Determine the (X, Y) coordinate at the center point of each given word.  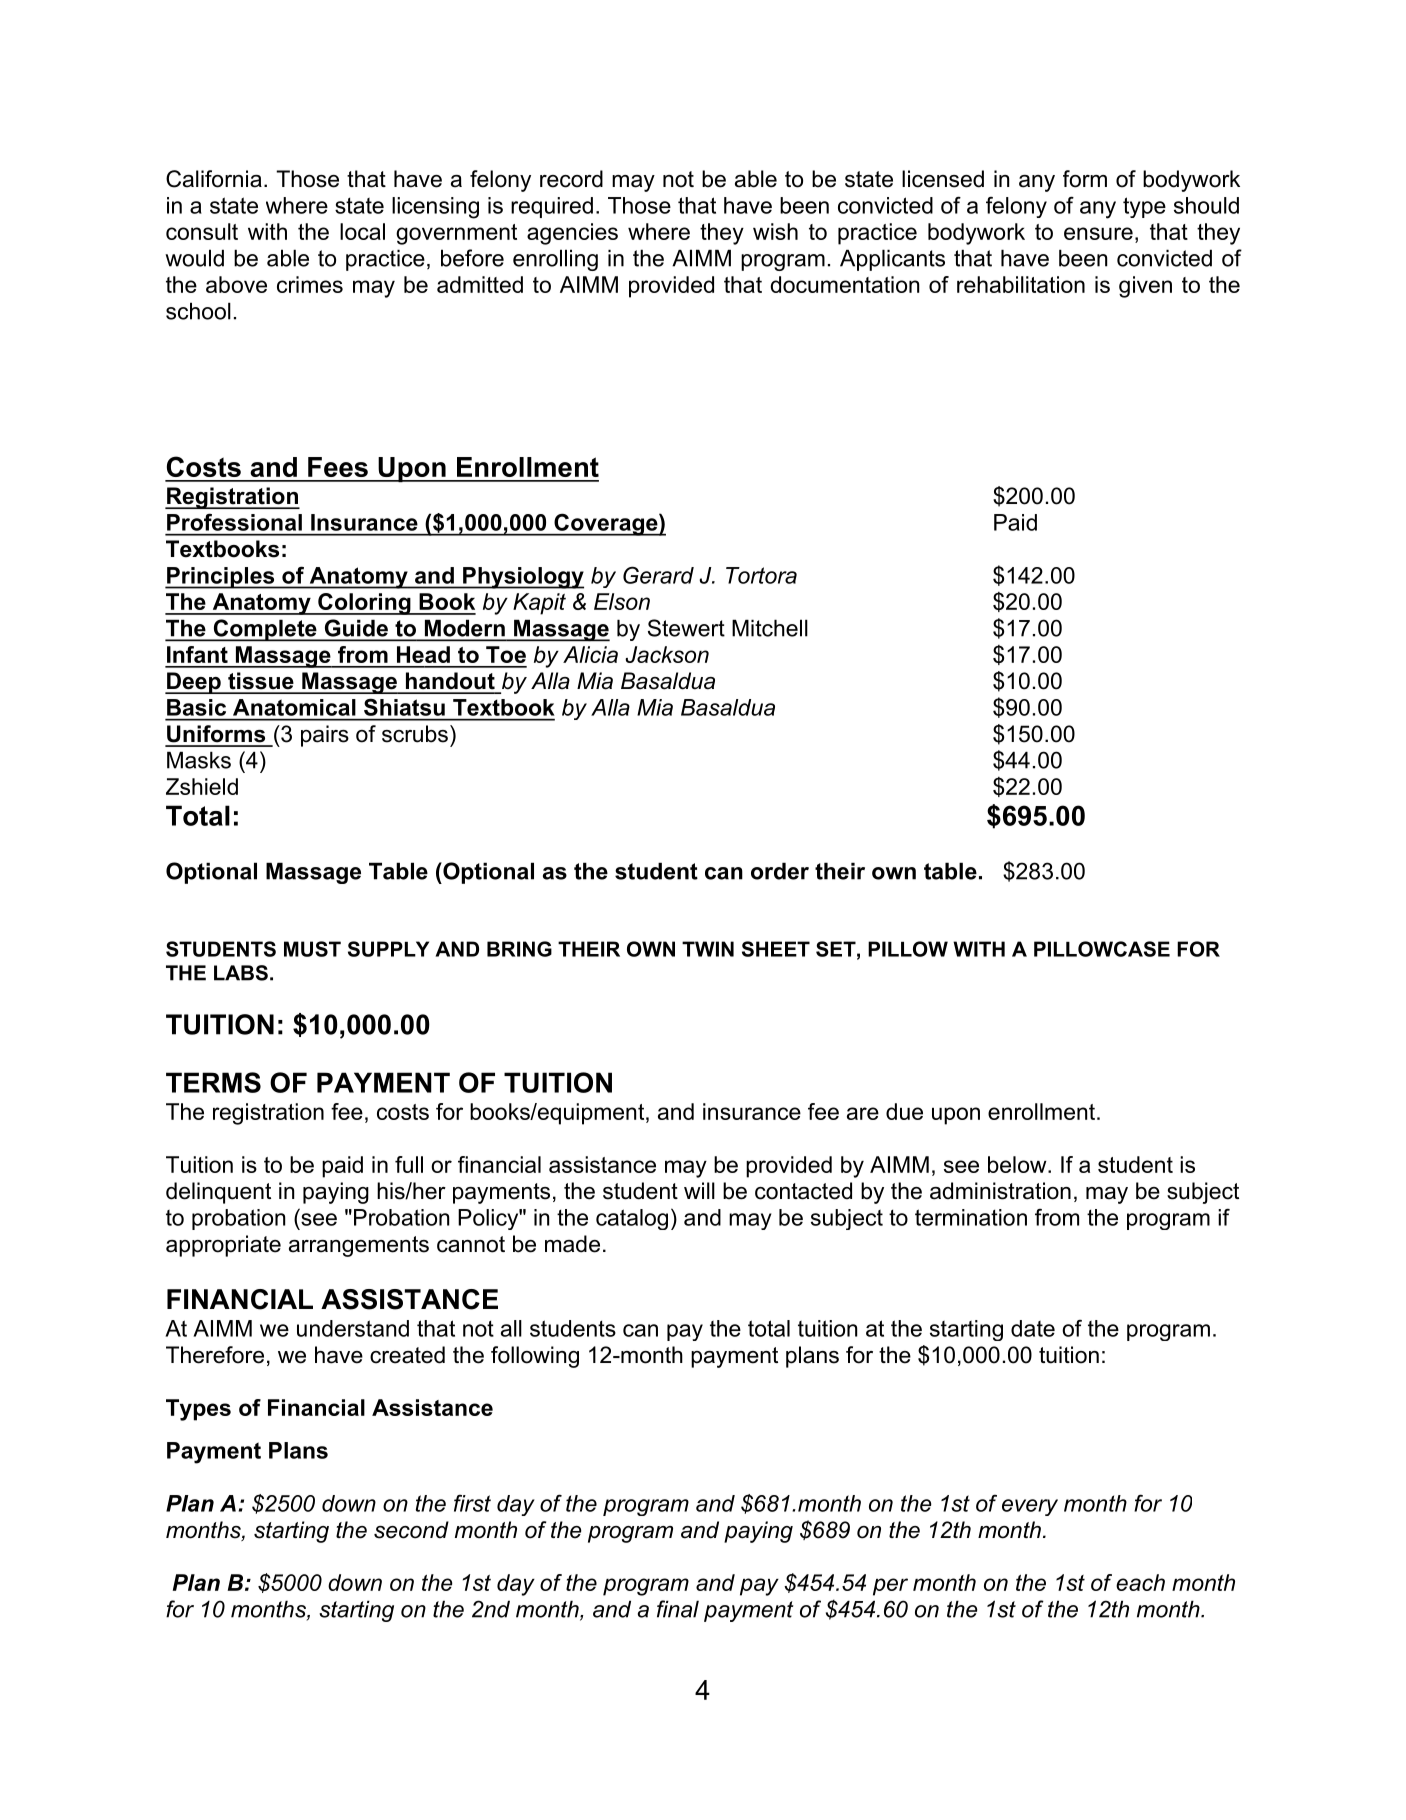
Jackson (667, 654)
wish (775, 231)
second (411, 1530)
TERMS (213, 1082)
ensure (1098, 233)
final (678, 1609)
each (1140, 1582)
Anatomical (294, 707)
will (699, 1190)
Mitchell (770, 628)
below (1017, 1164)
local (362, 231)
